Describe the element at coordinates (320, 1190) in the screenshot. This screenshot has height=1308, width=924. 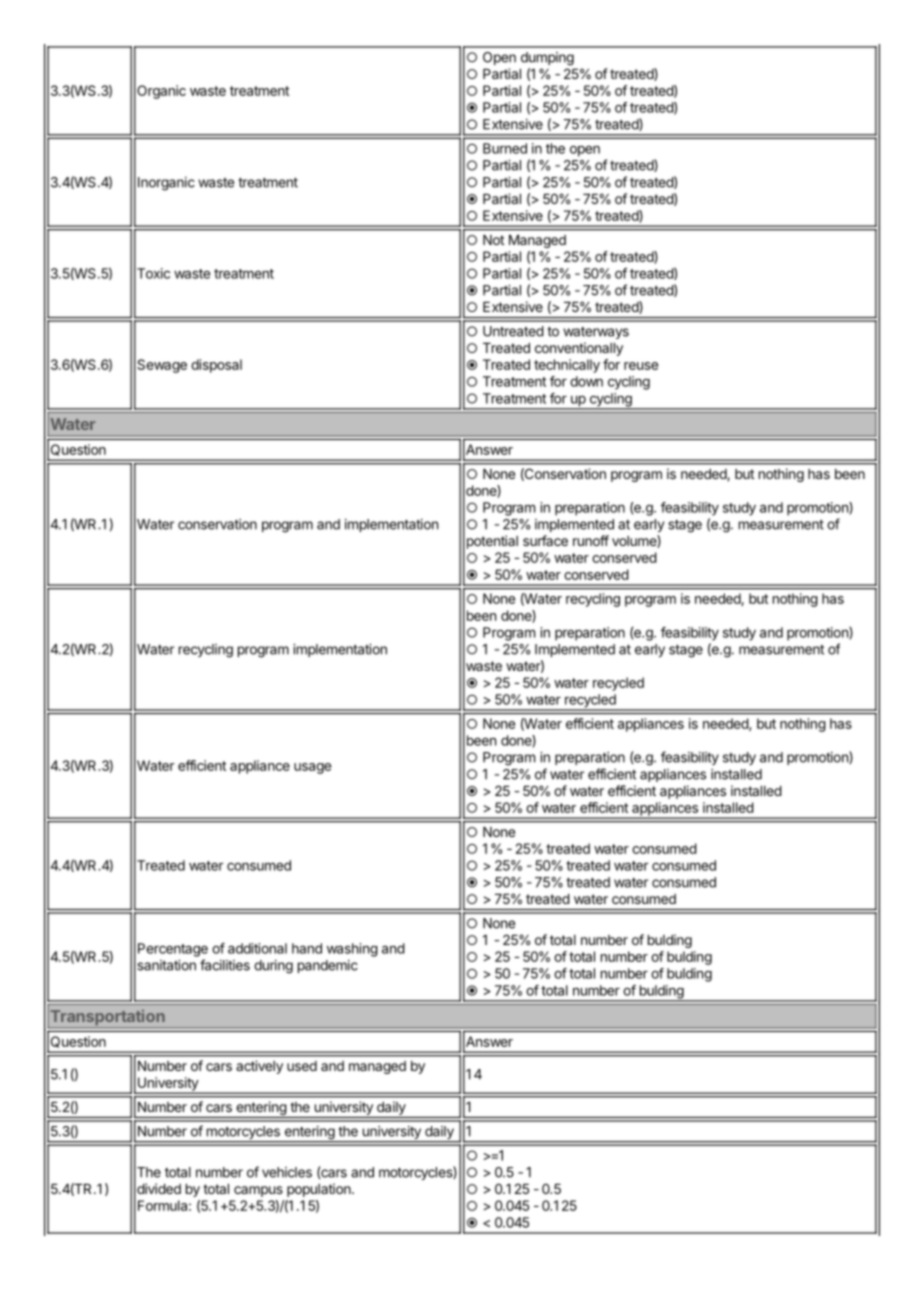
I see `population` at that location.
